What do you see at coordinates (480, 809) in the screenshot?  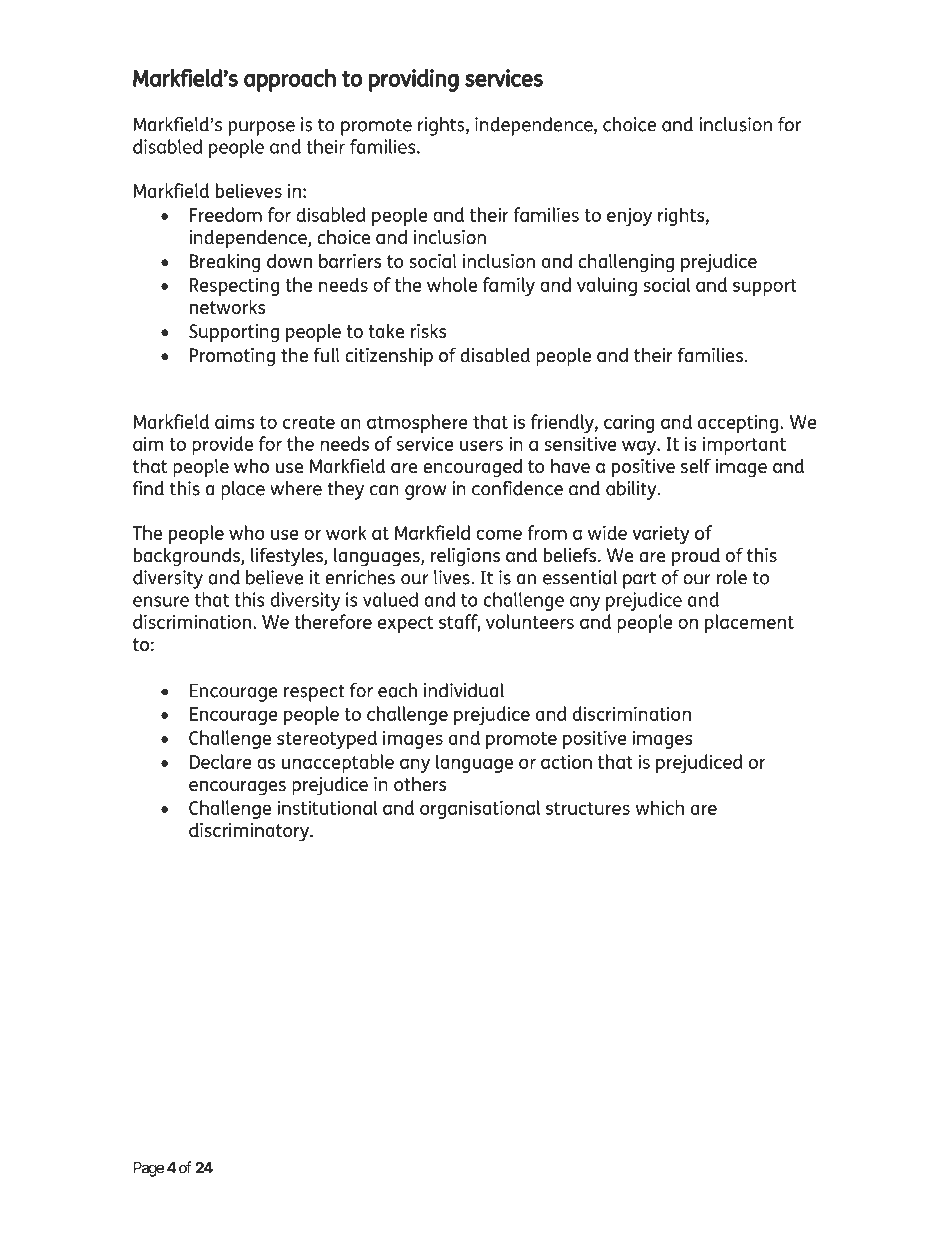 I see `organisational` at bounding box center [480, 809].
